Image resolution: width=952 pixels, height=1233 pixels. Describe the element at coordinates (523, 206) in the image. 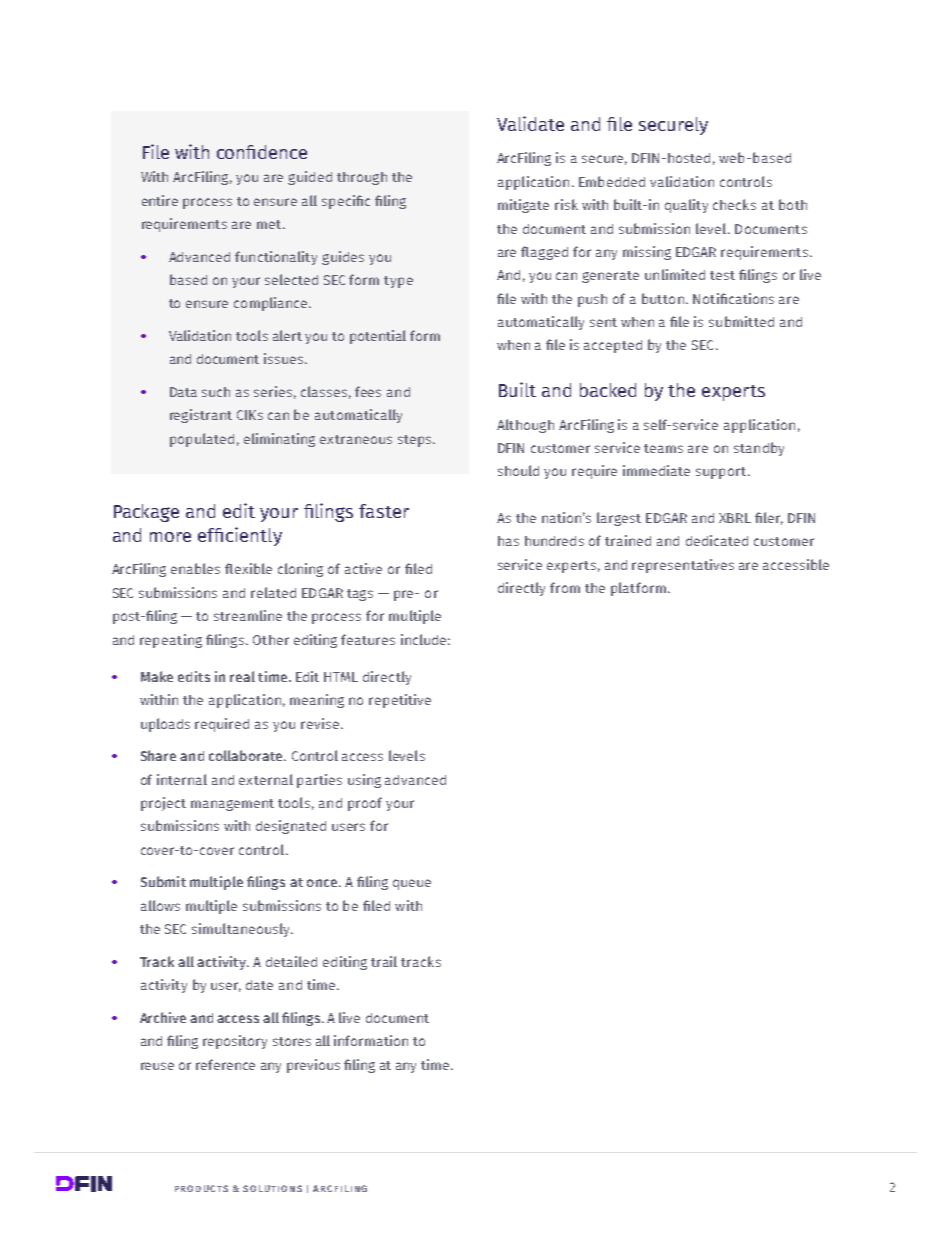

I see `mitigate` at that location.
